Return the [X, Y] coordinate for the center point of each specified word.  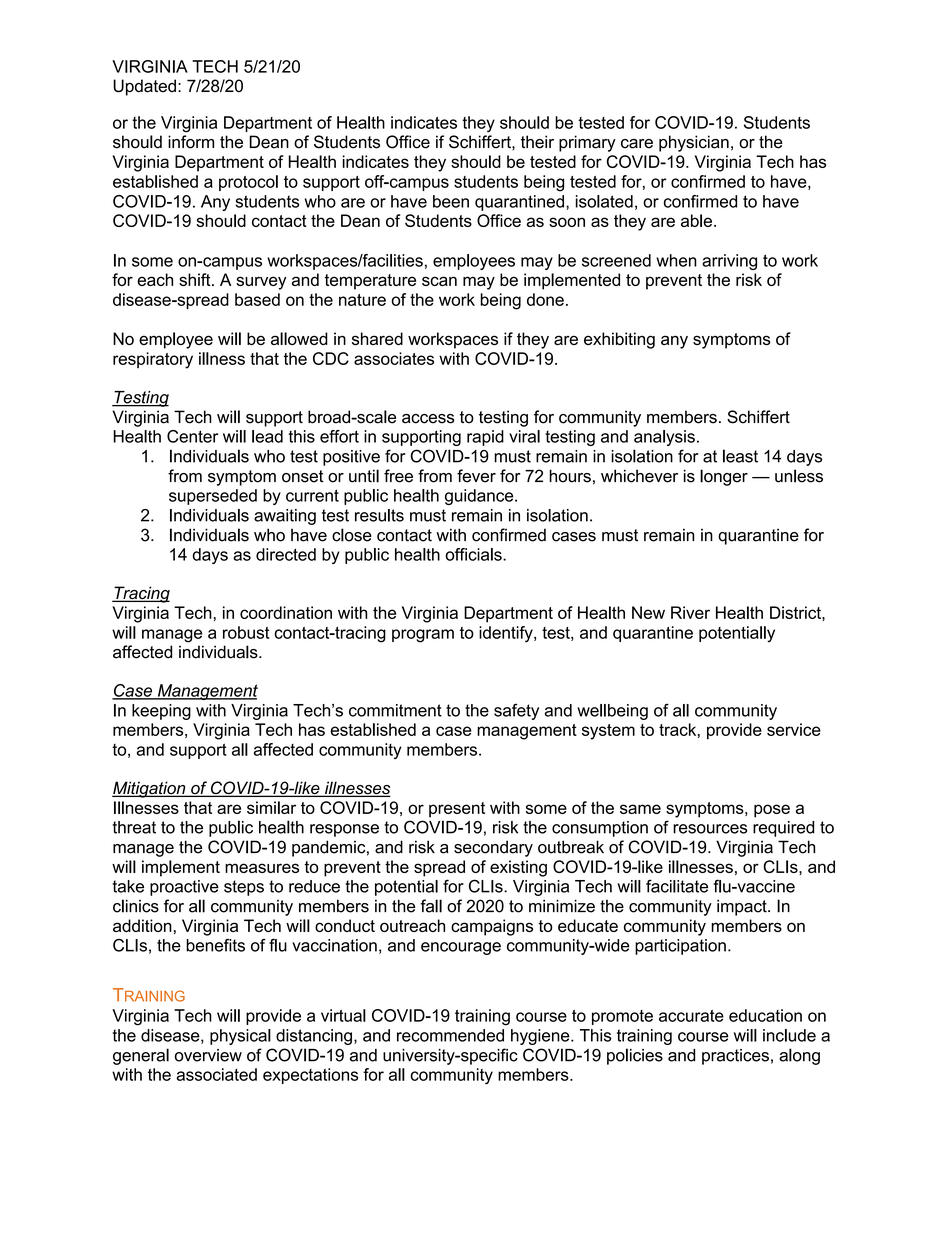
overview [208, 1055]
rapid [485, 438]
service [794, 729]
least [740, 456]
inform [191, 142]
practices [735, 1057]
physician [694, 143]
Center [192, 436]
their [537, 142]
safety [516, 712]
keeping [161, 712]
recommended [450, 1035]
